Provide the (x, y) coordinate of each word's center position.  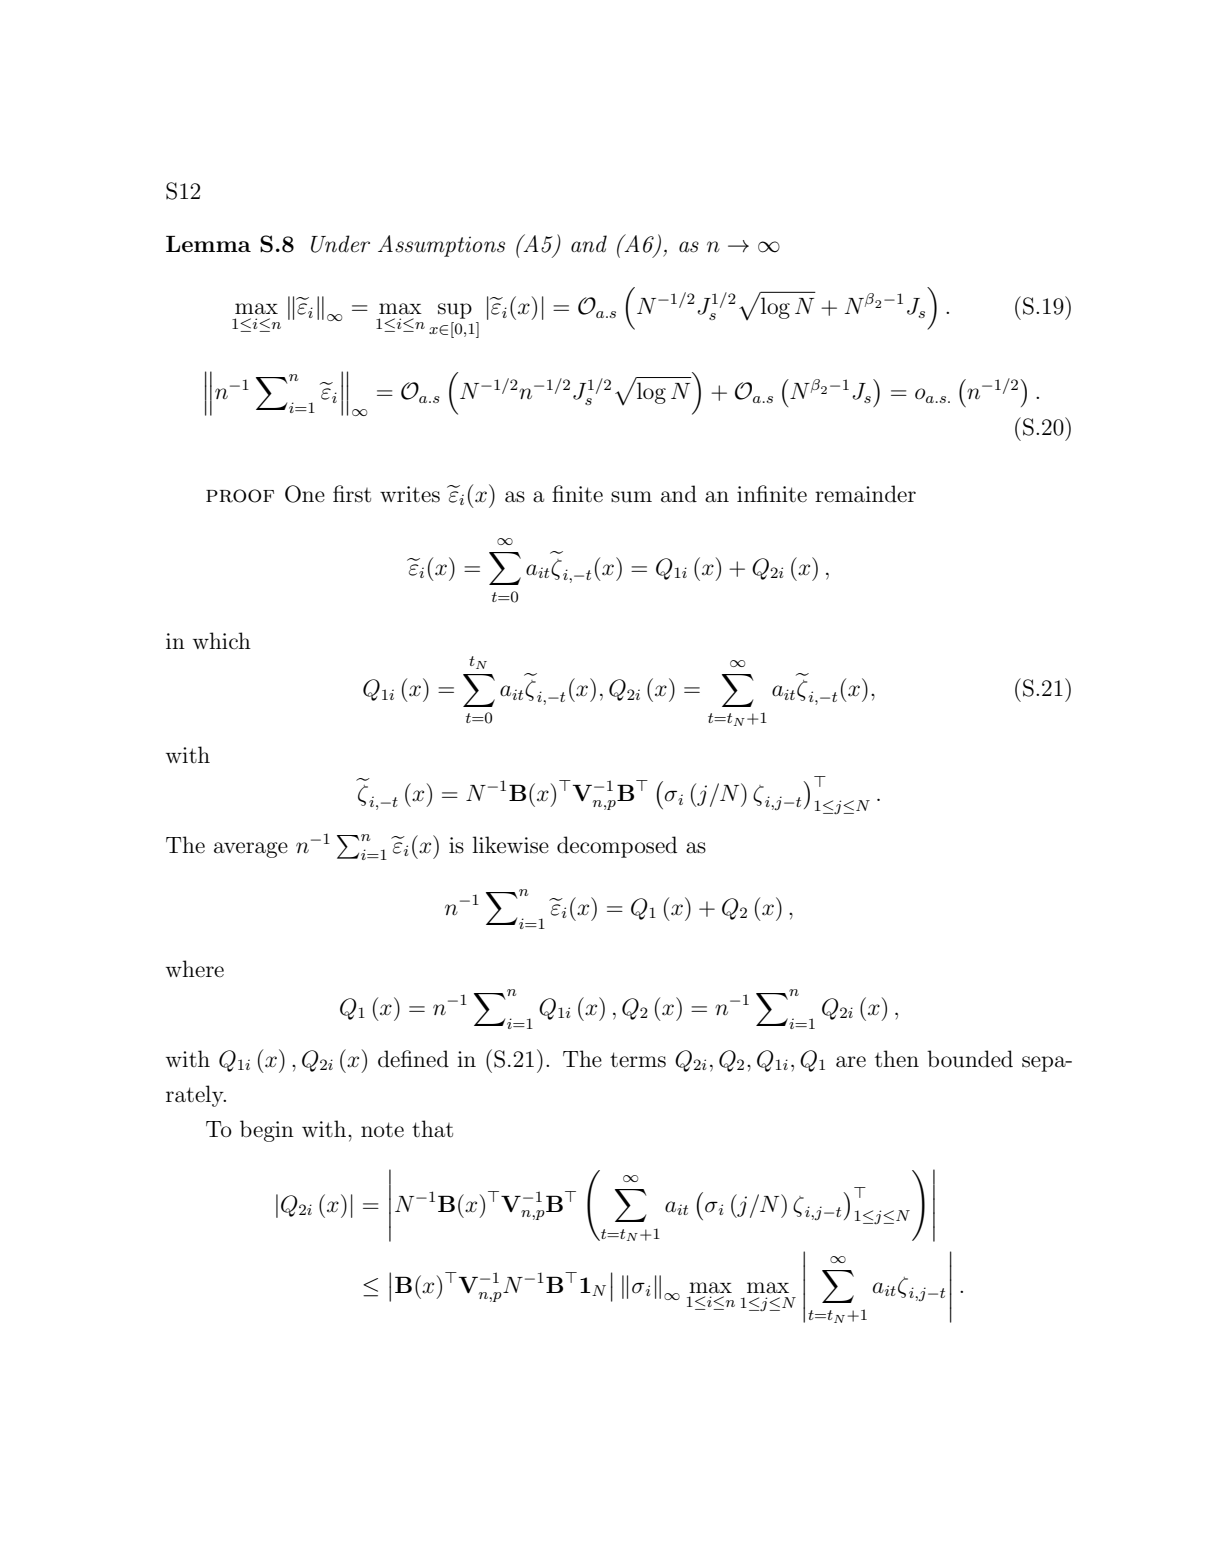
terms (638, 1060)
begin (267, 1131)
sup (455, 311)
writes (410, 494)
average (251, 850)
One (305, 494)
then (897, 1059)
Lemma (208, 244)
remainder (865, 494)
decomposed (617, 847)
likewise (510, 845)
